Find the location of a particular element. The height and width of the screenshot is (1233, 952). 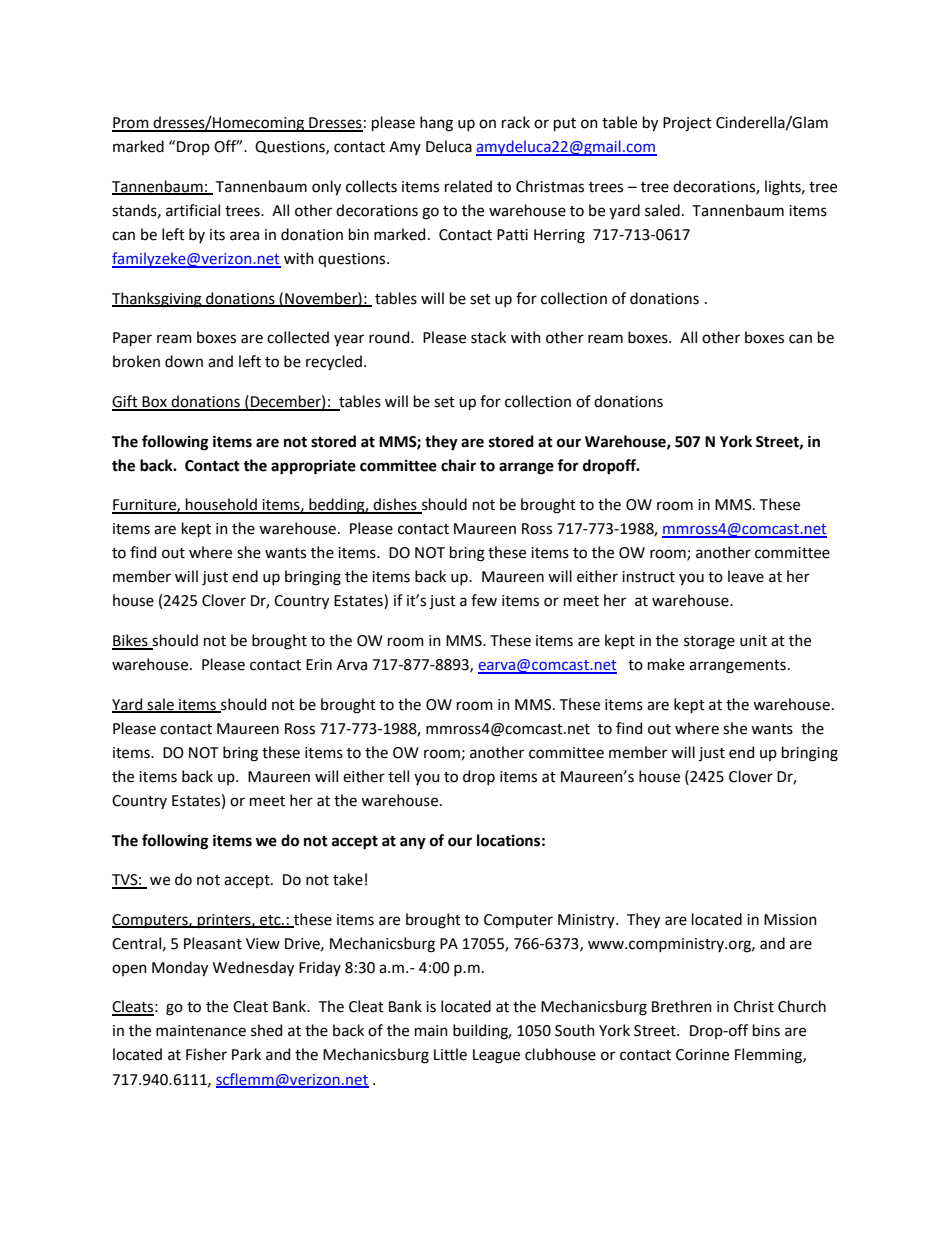

Project is located at coordinates (687, 124).
